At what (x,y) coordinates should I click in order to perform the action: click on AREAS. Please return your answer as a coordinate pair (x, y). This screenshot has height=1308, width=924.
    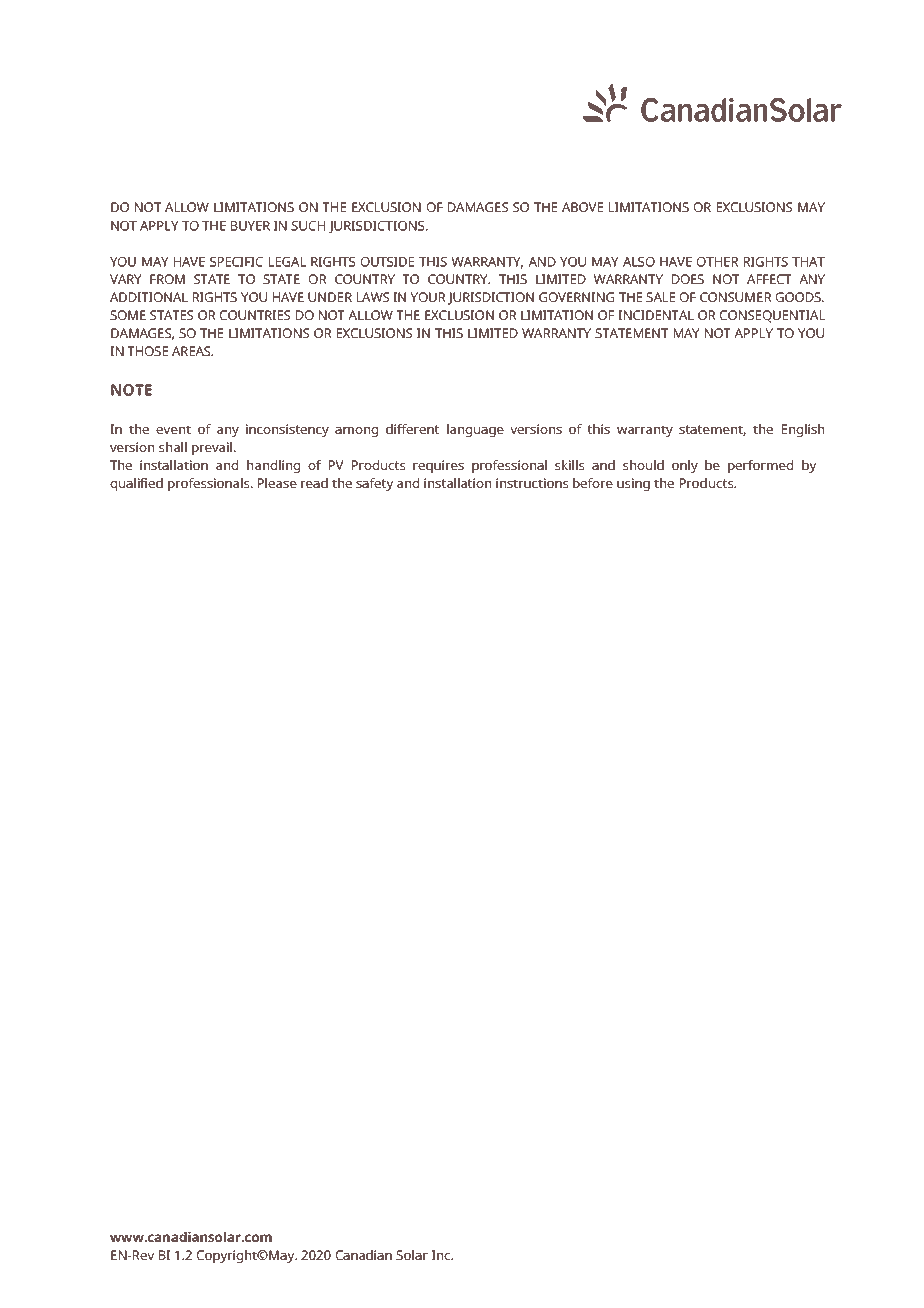
    Looking at the image, I should click on (192, 351).
